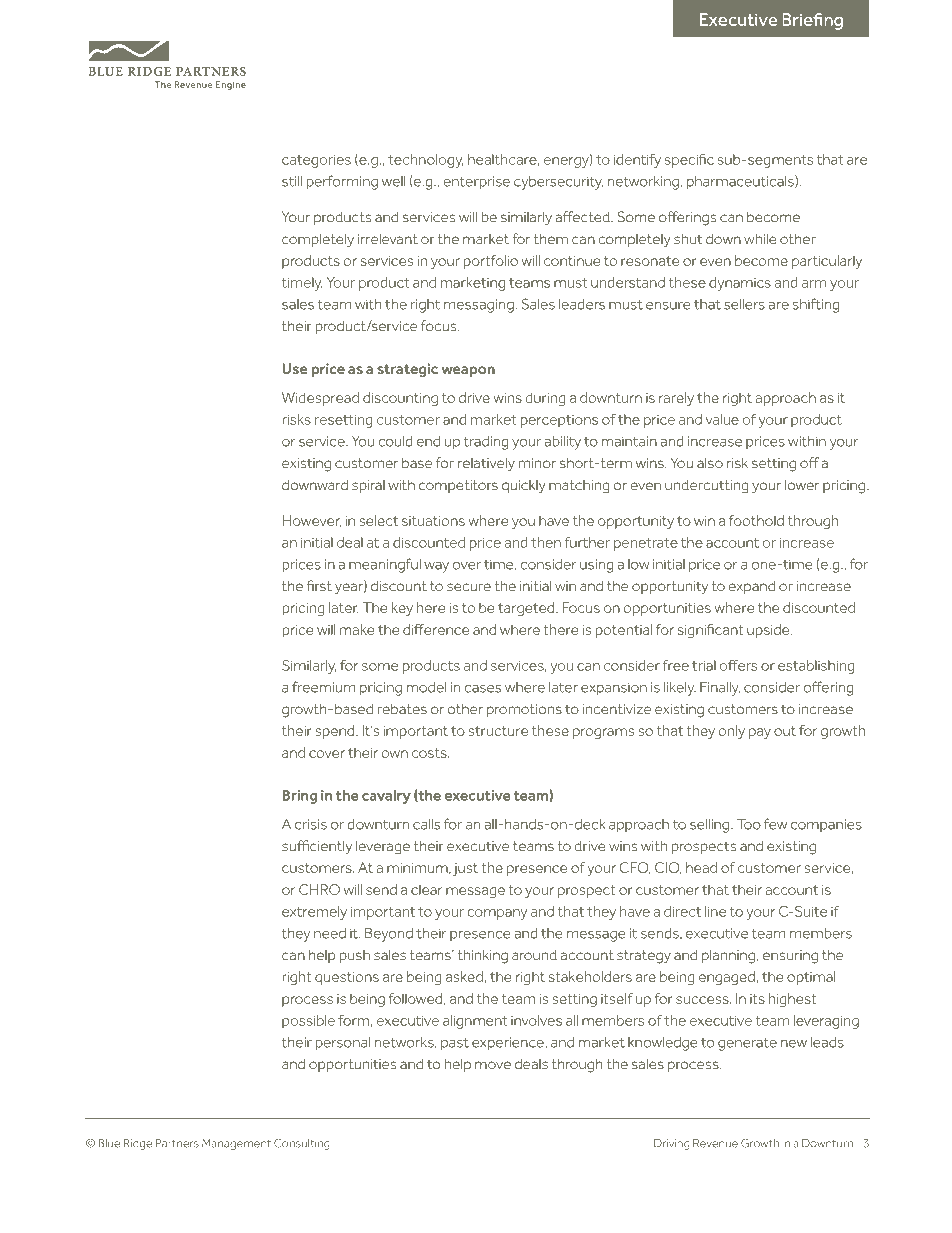  What do you see at coordinates (493, 1065) in the screenshot?
I see `move` at bounding box center [493, 1065].
